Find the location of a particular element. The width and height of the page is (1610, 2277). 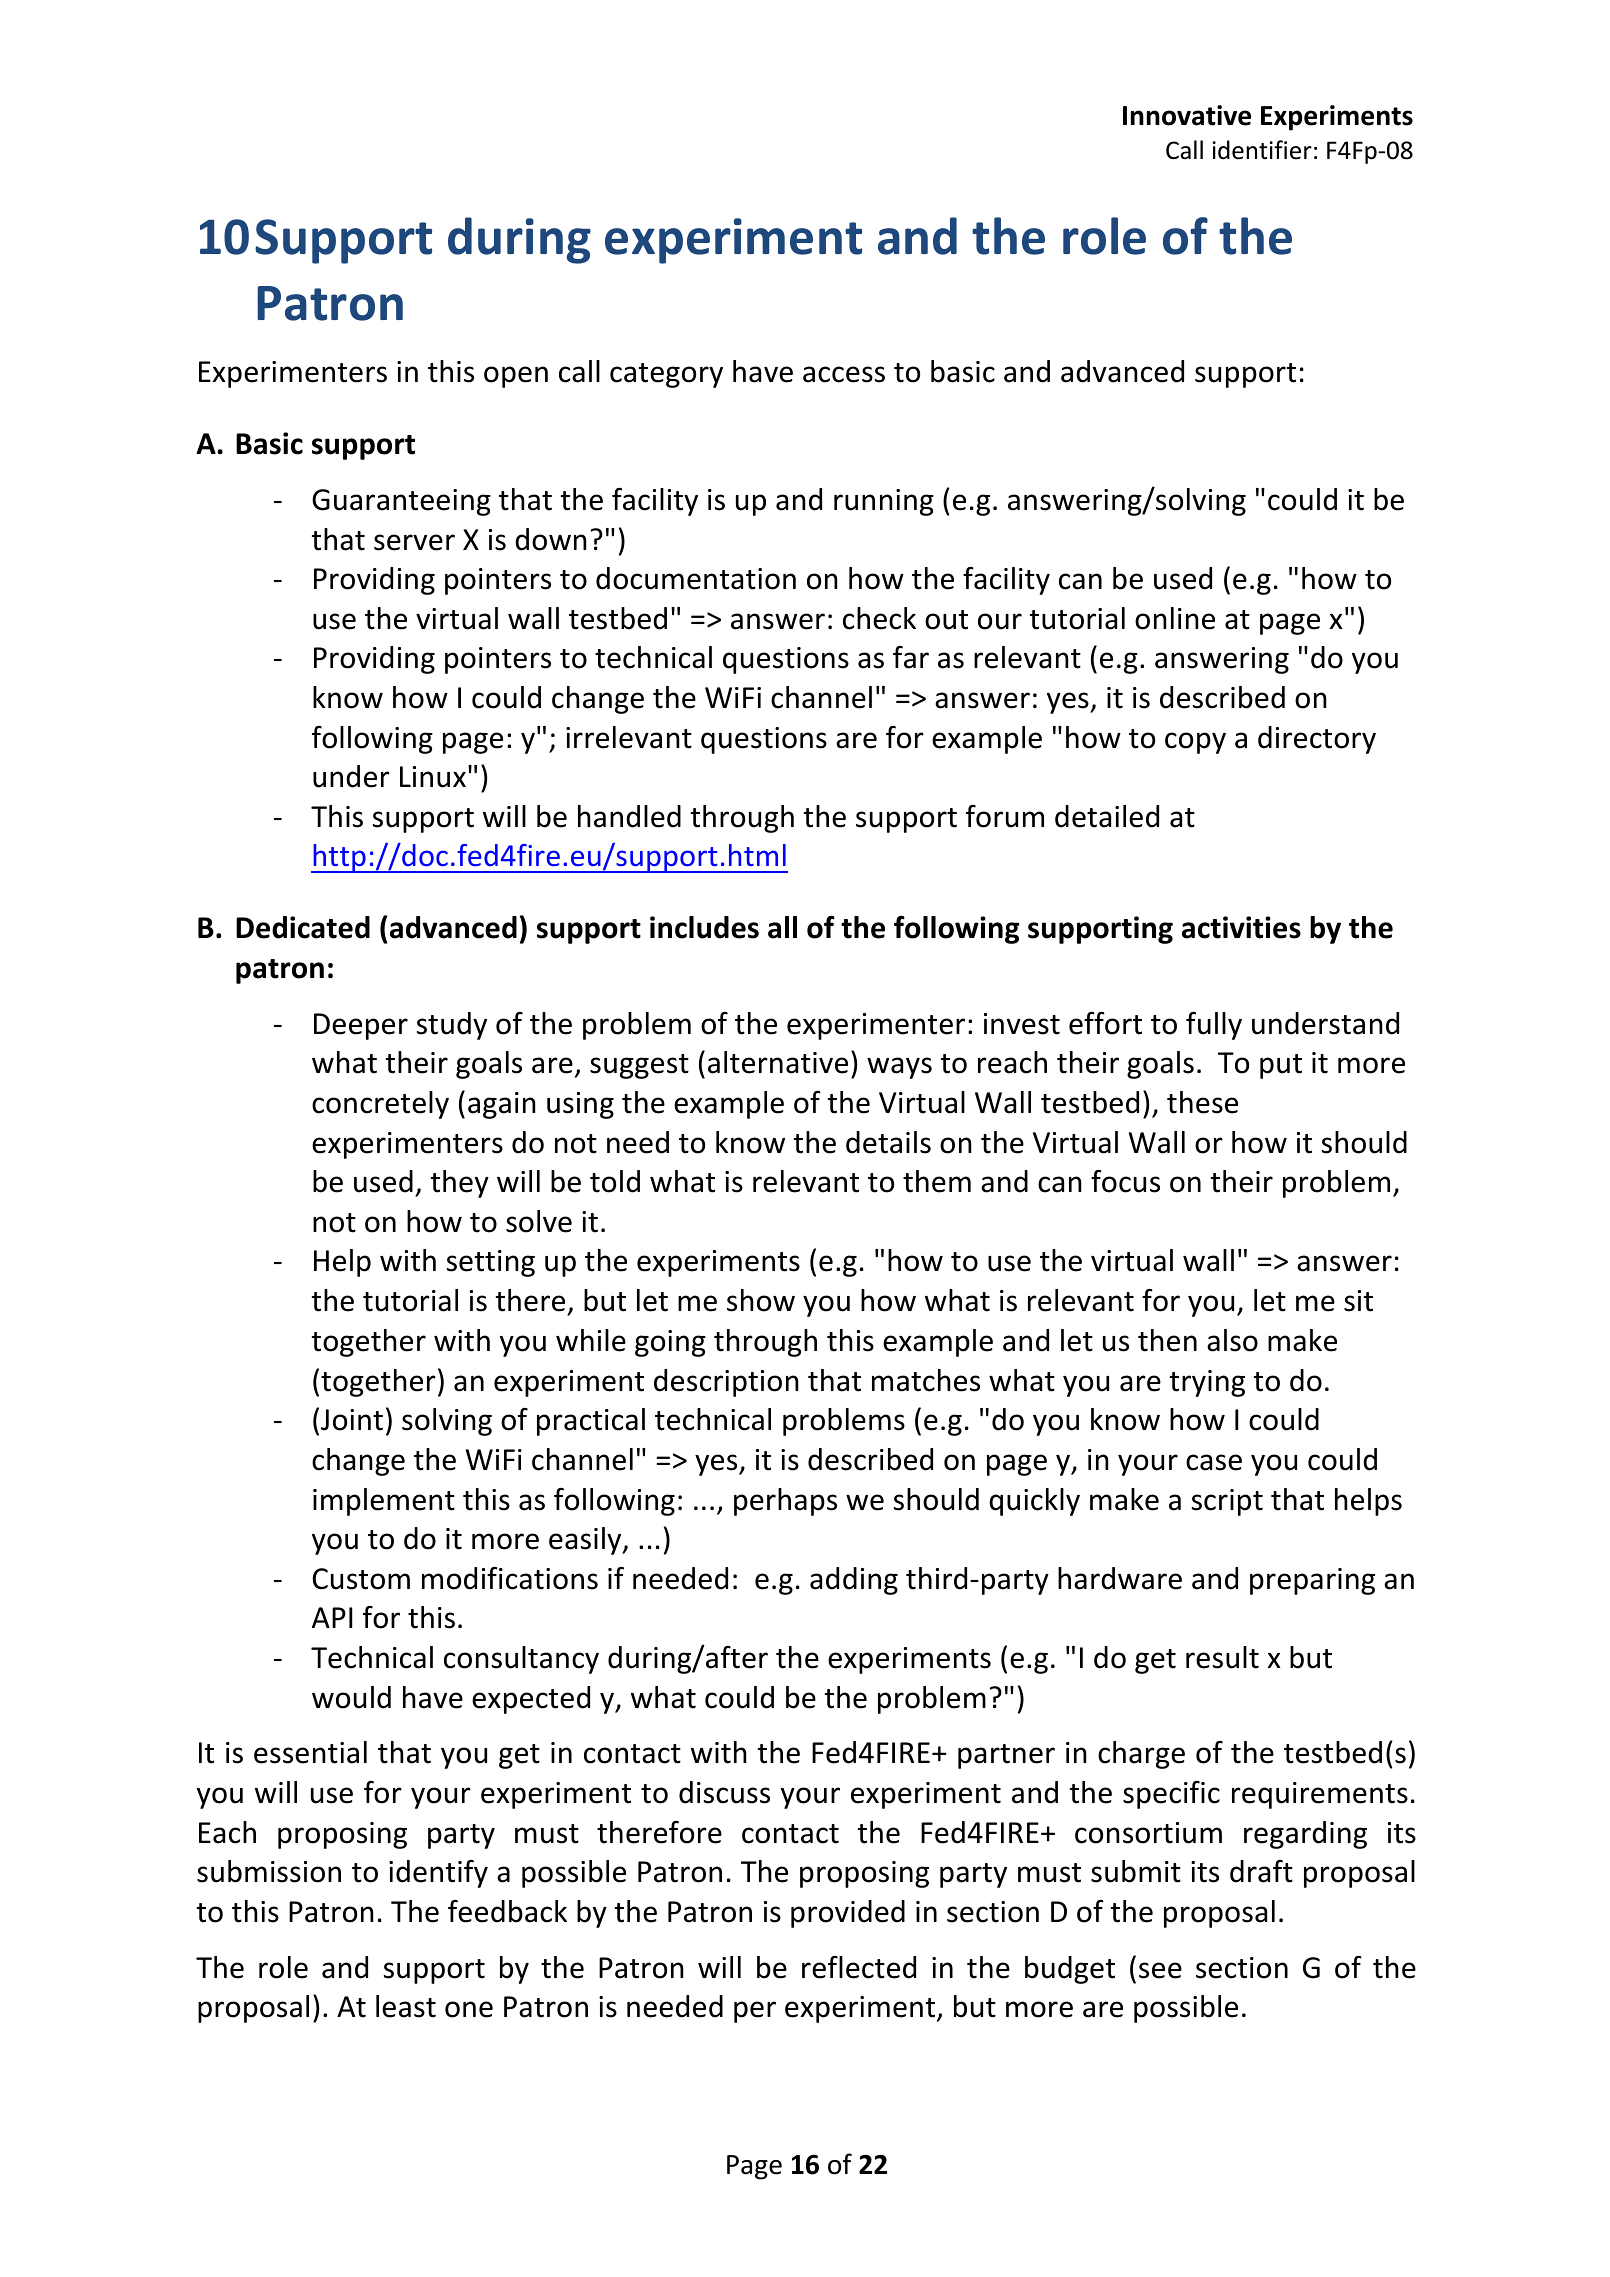

reflected is located at coordinates (859, 1967).
